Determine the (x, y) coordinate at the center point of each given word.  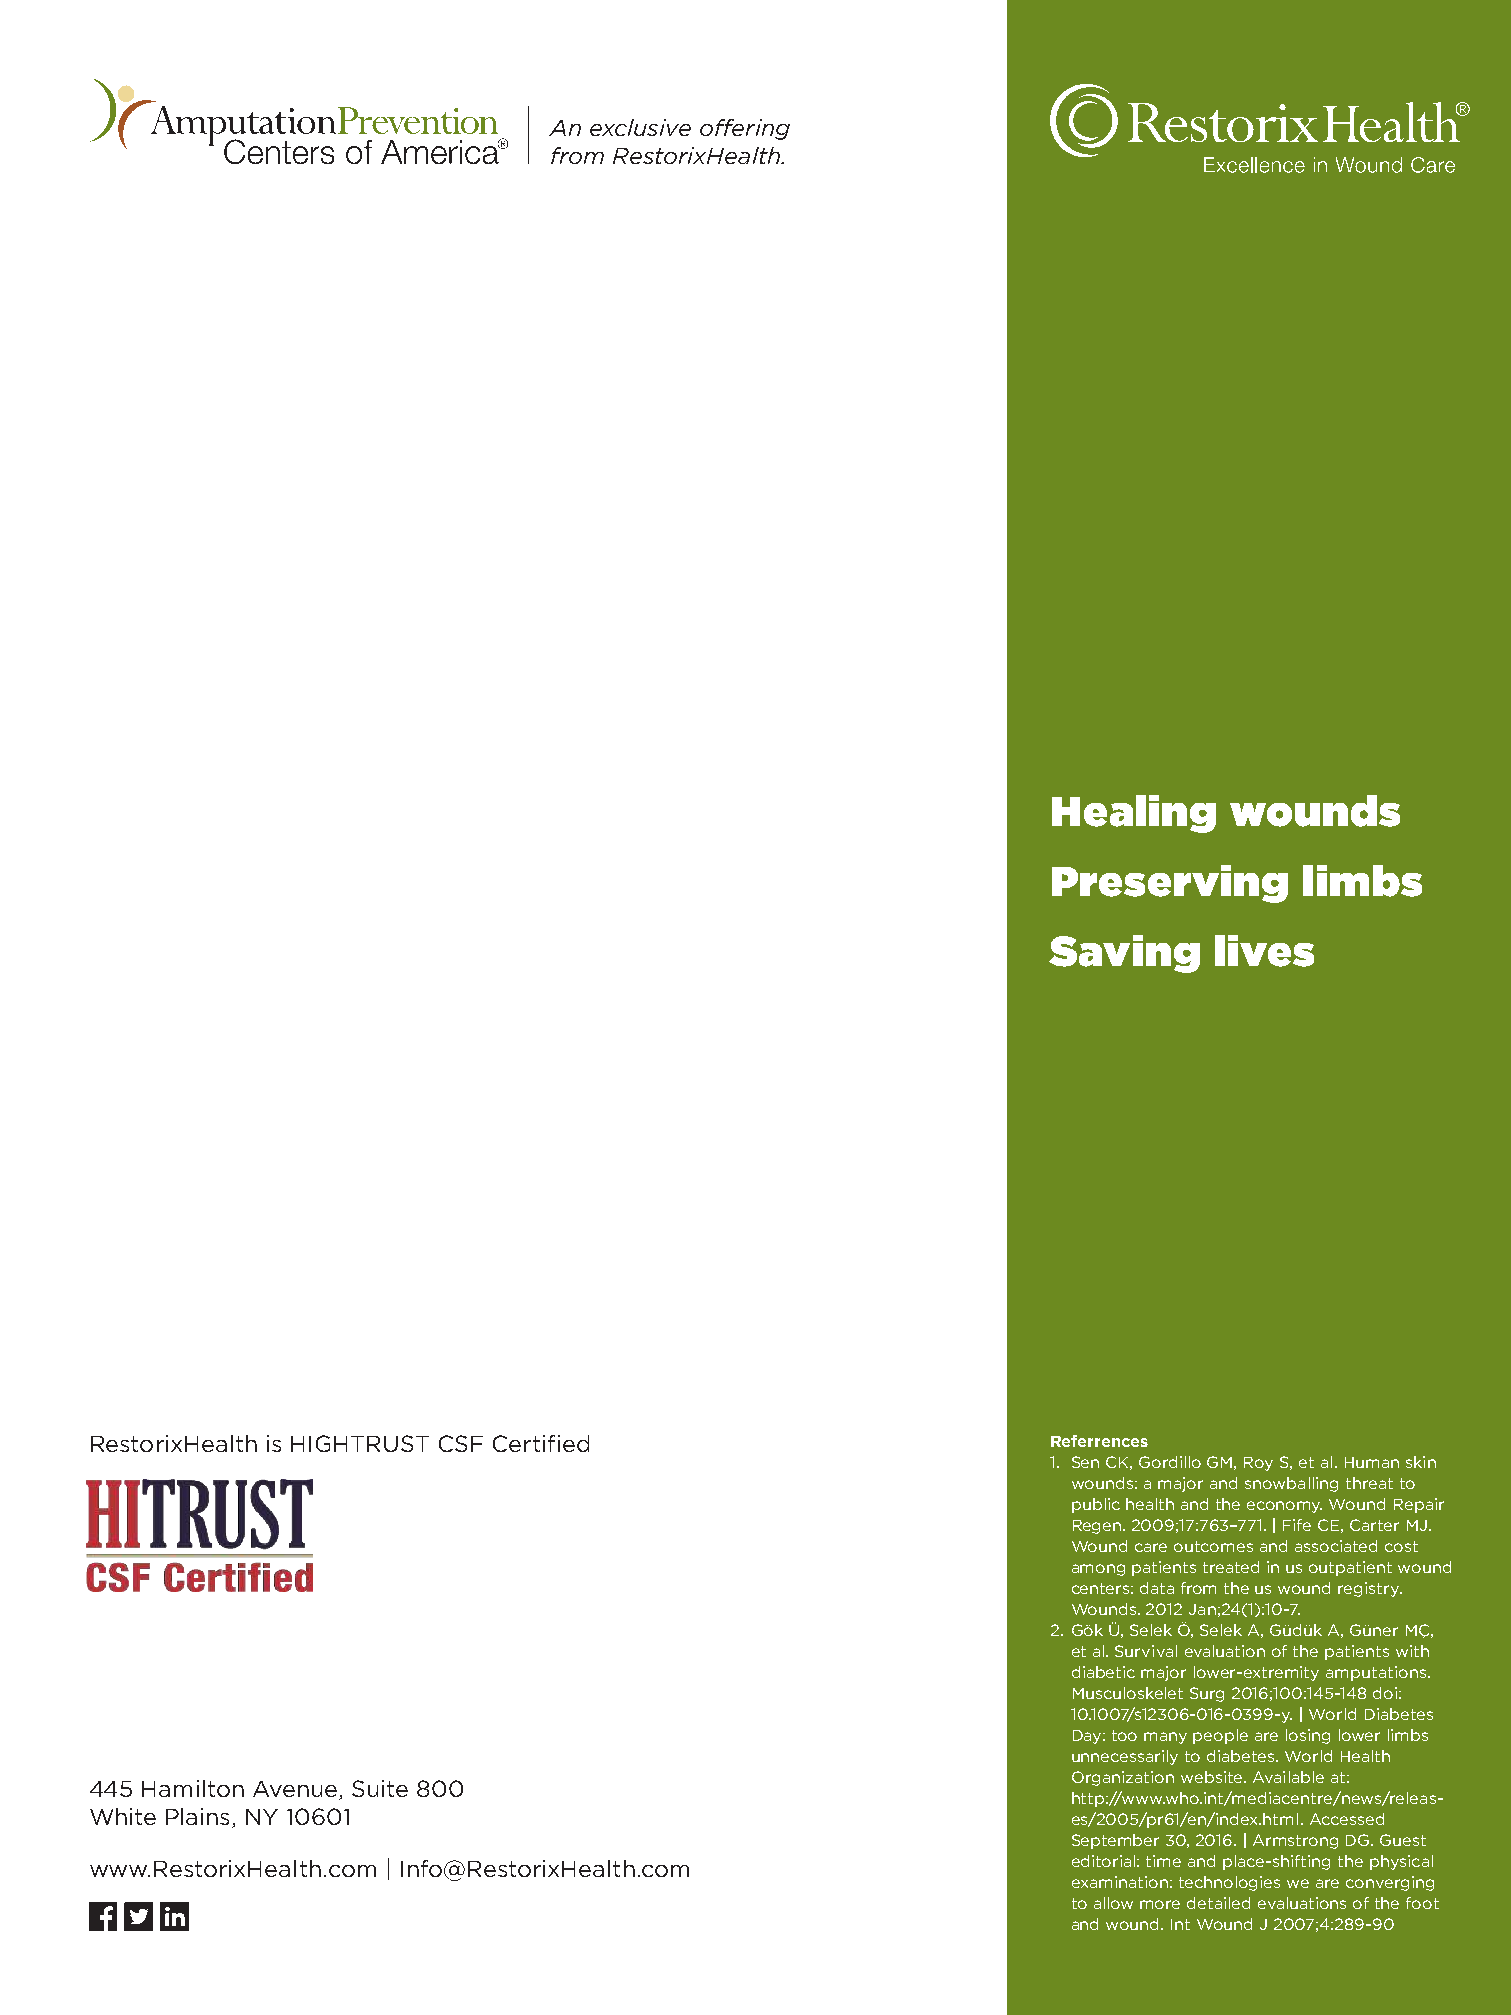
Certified (541, 1443)
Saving (1124, 954)
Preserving (1170, 884)
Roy (1258, 1464)
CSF (461, 1443)
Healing (1134, 814)
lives (1264, 951)
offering (745, 129)
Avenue (296, 1790)
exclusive (640, 127)
